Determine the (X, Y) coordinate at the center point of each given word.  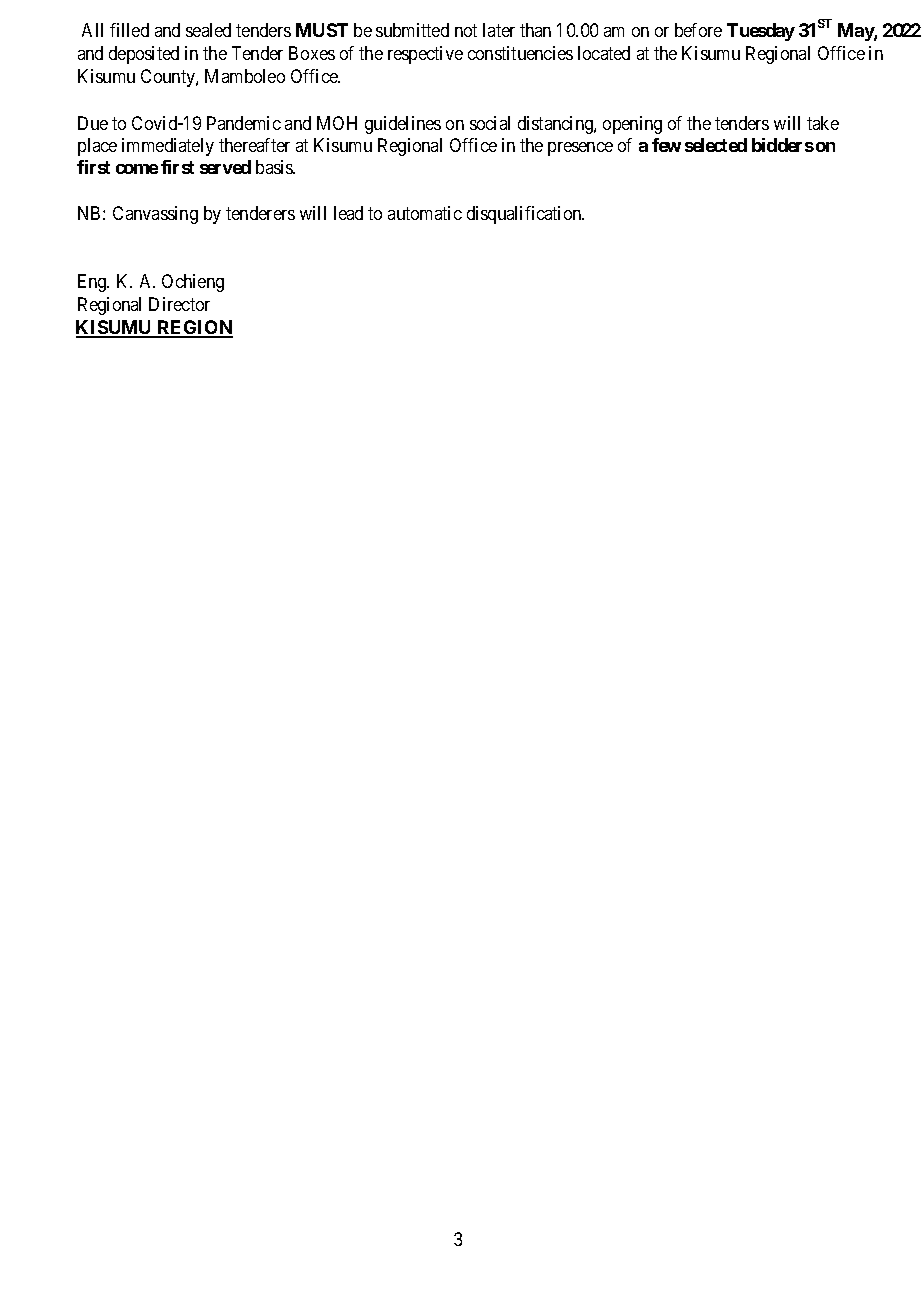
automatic (425, 213)
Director (179, 304)
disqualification (525, 215)
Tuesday (761, 32)
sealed (208, 30)
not (466, 30)
